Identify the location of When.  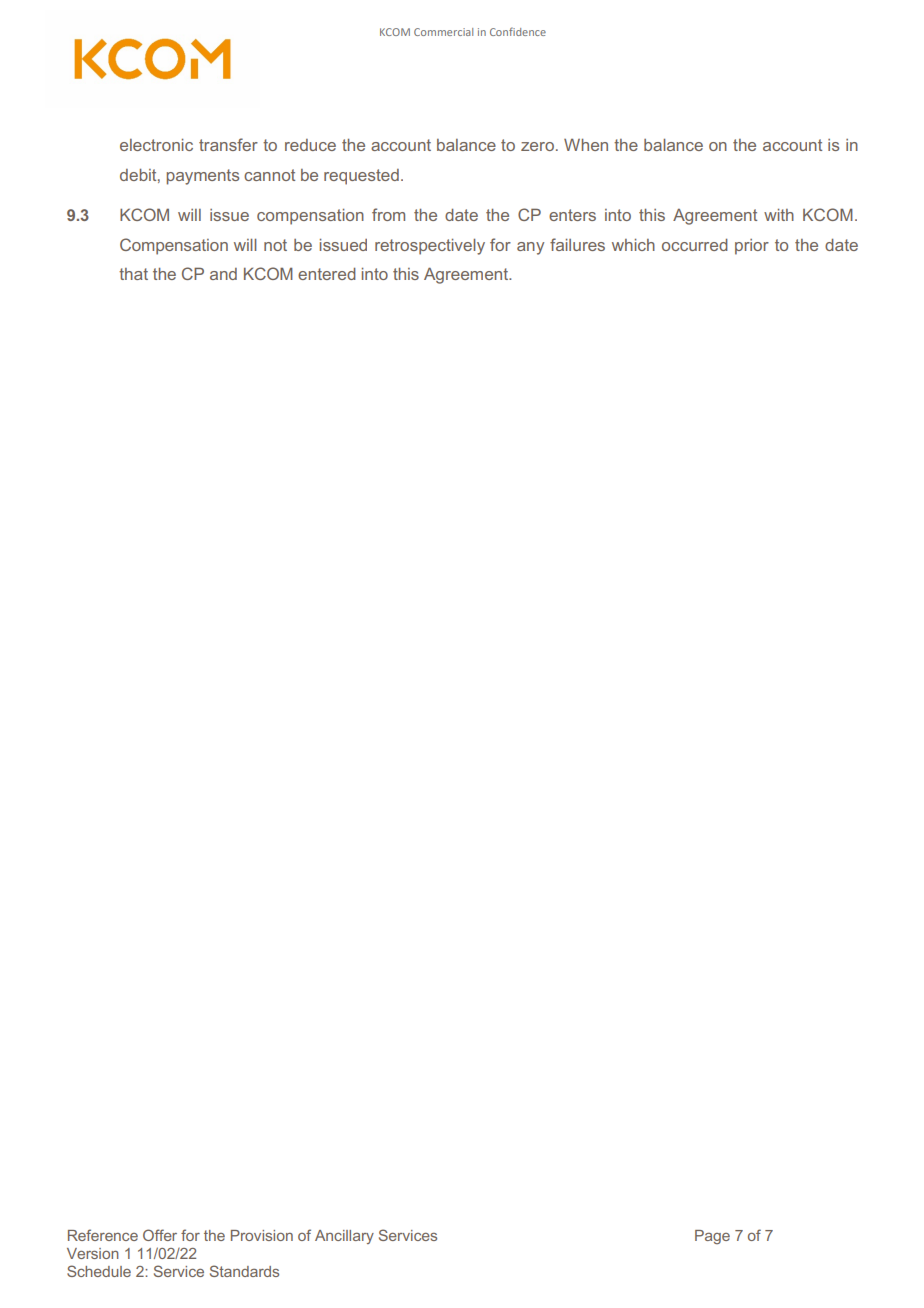
(586, 145).
